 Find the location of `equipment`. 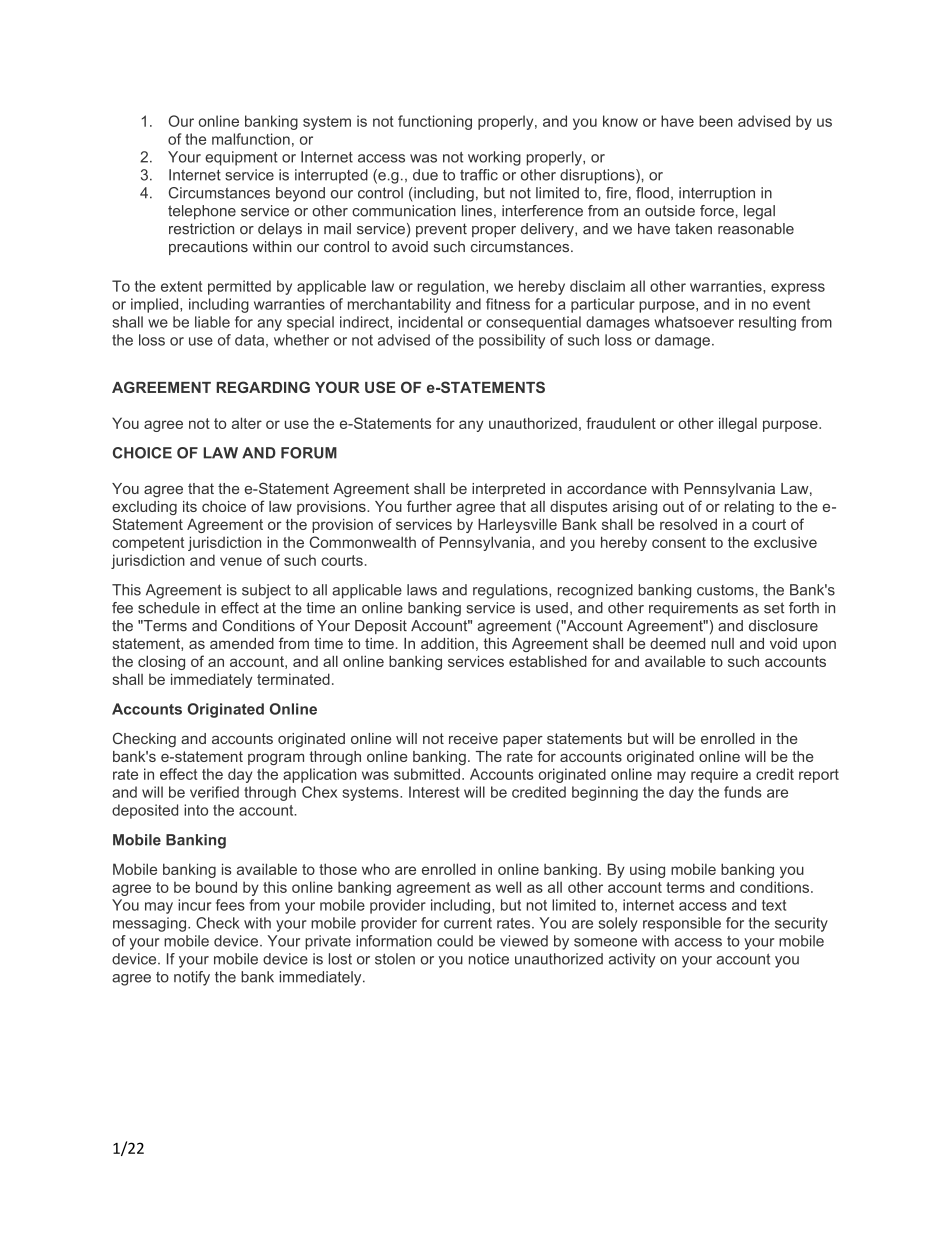

equipment is located at coordinates (241, 158).
